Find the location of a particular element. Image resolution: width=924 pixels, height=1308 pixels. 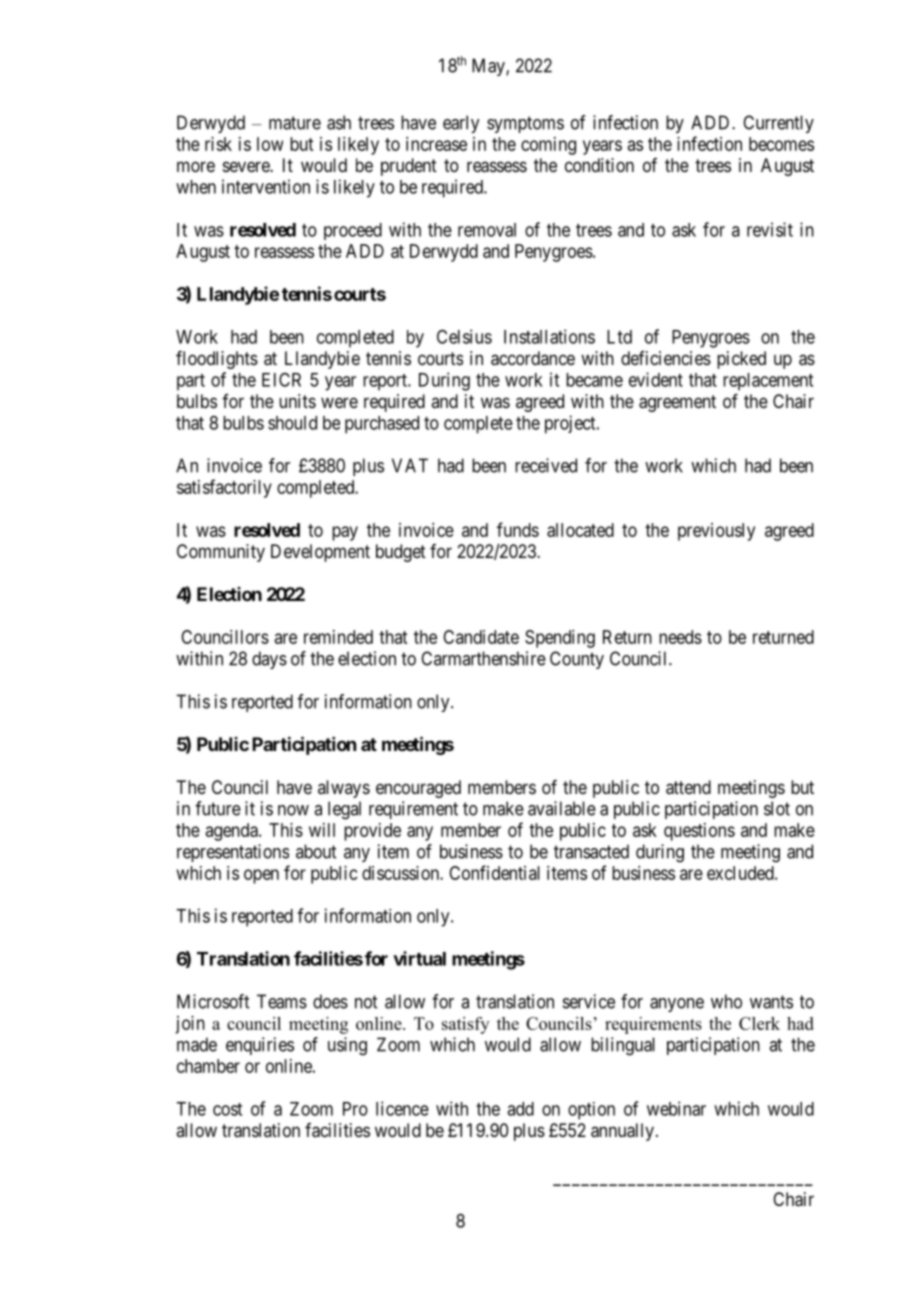

May is located at coordinates (489, 67).
